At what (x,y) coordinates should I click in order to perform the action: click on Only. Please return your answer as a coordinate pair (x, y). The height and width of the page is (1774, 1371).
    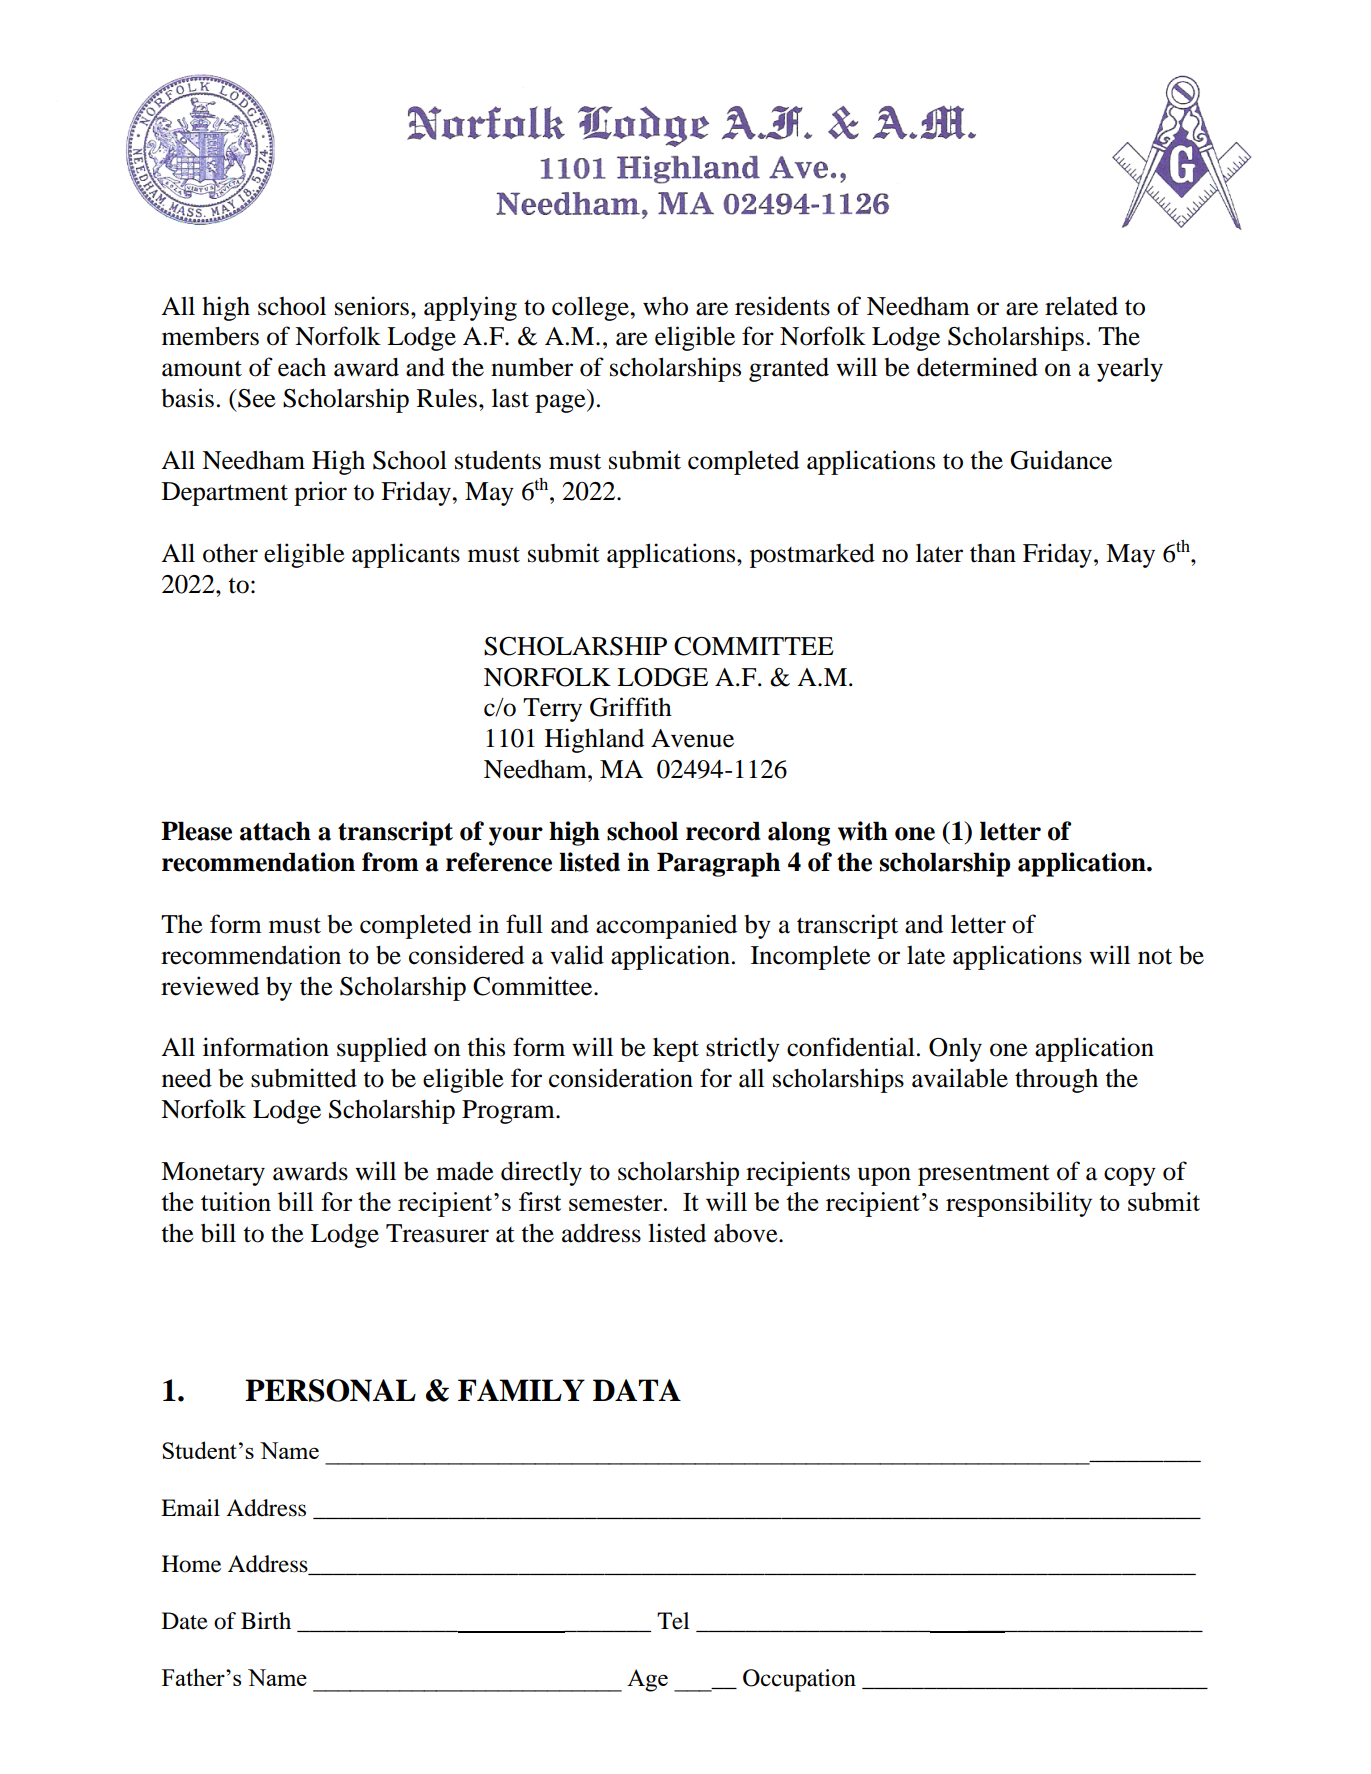
    Looking at the image, I should click on (955, 1050).
